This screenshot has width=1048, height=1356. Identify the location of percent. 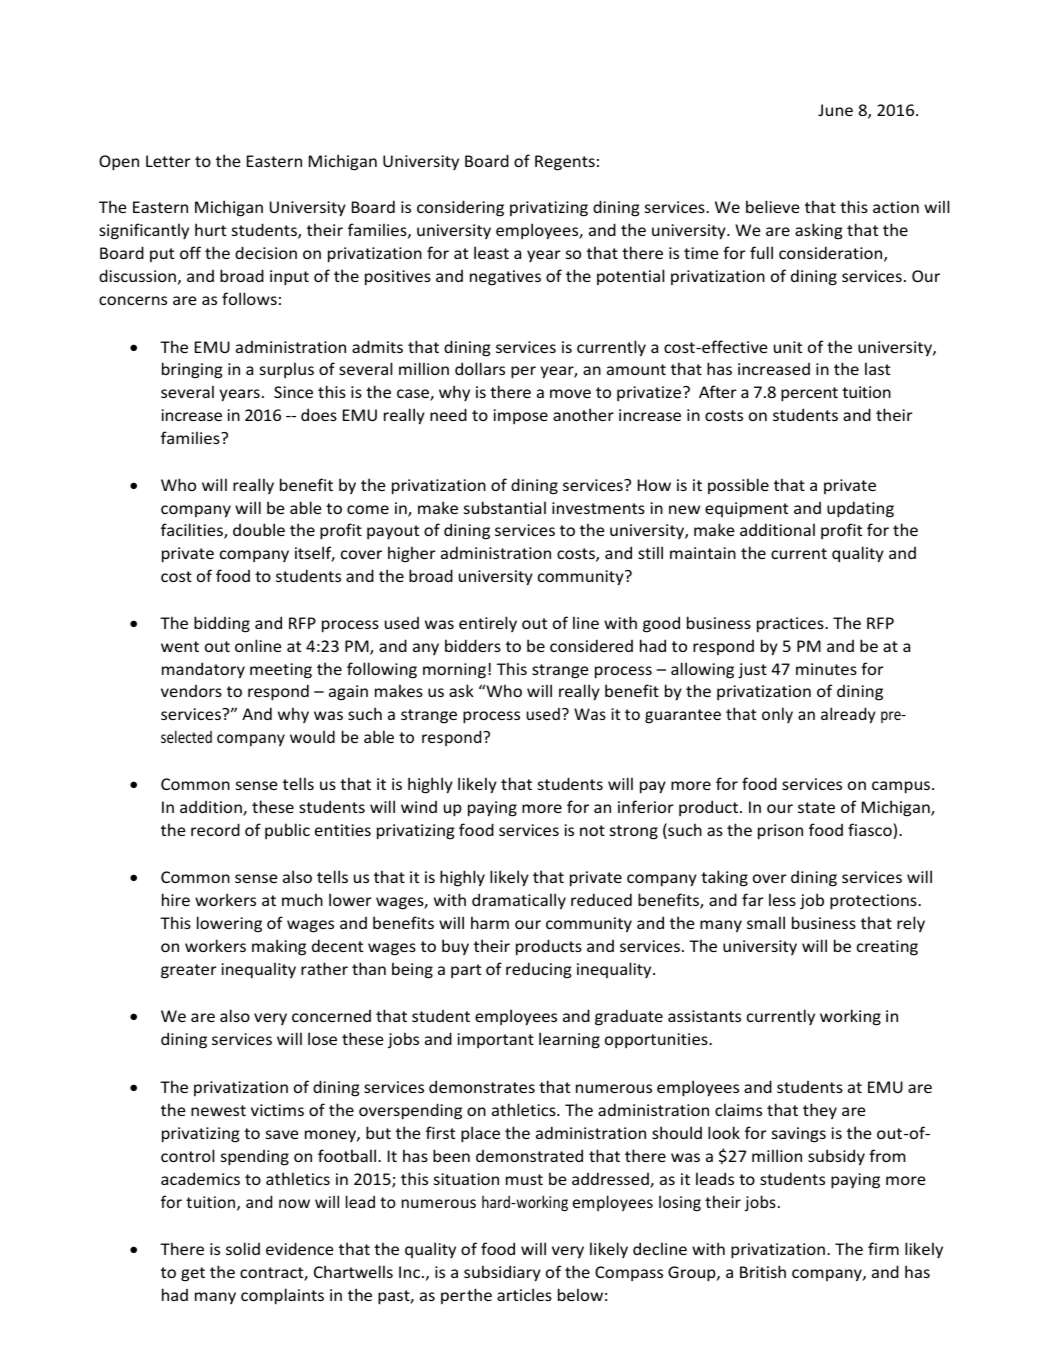
(809, 394).
